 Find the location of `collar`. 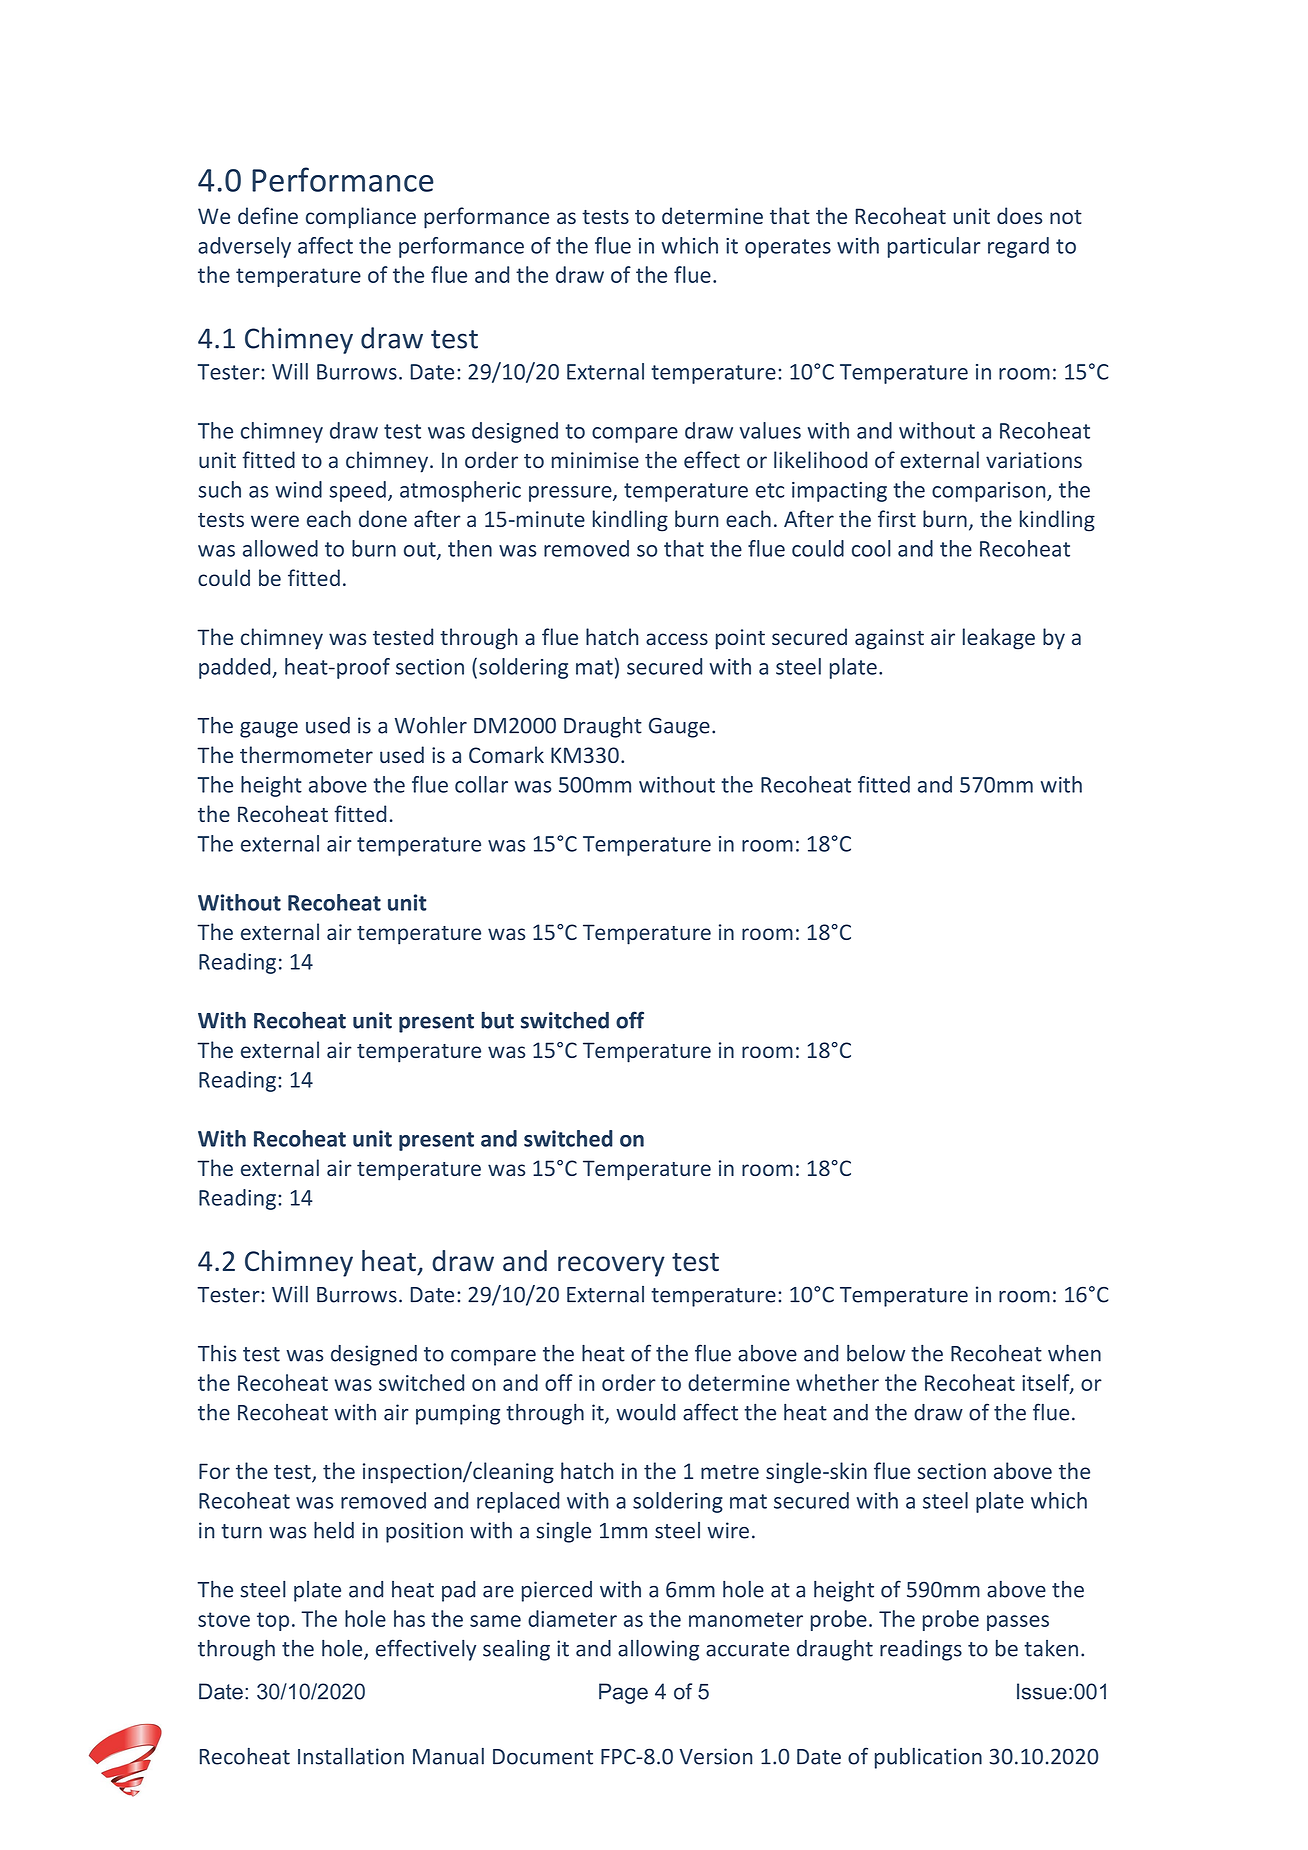

collar is located at coordinates (481, 784).
